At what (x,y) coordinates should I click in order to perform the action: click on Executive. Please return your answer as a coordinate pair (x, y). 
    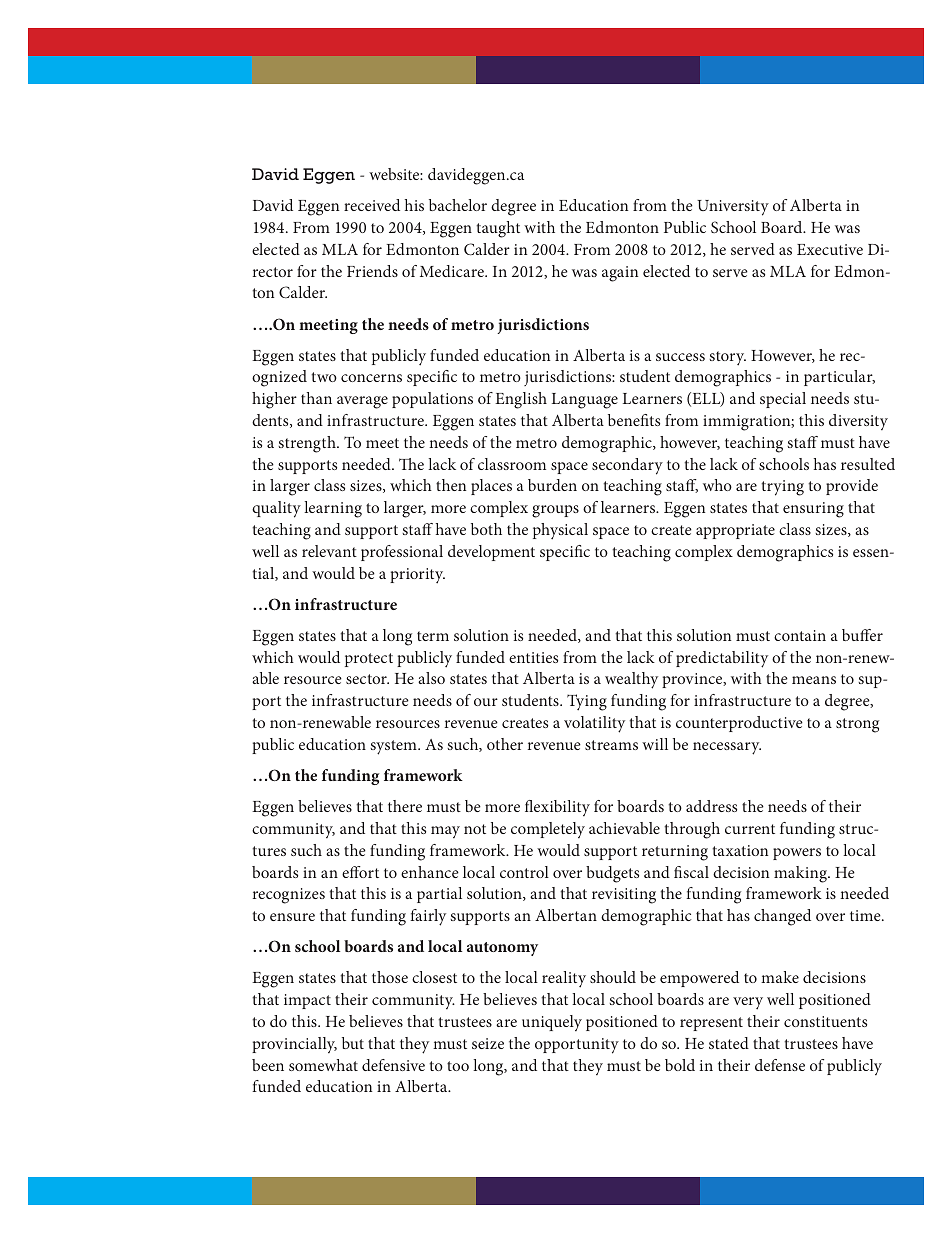
    Looking at the image, I should click on (830, 249).
